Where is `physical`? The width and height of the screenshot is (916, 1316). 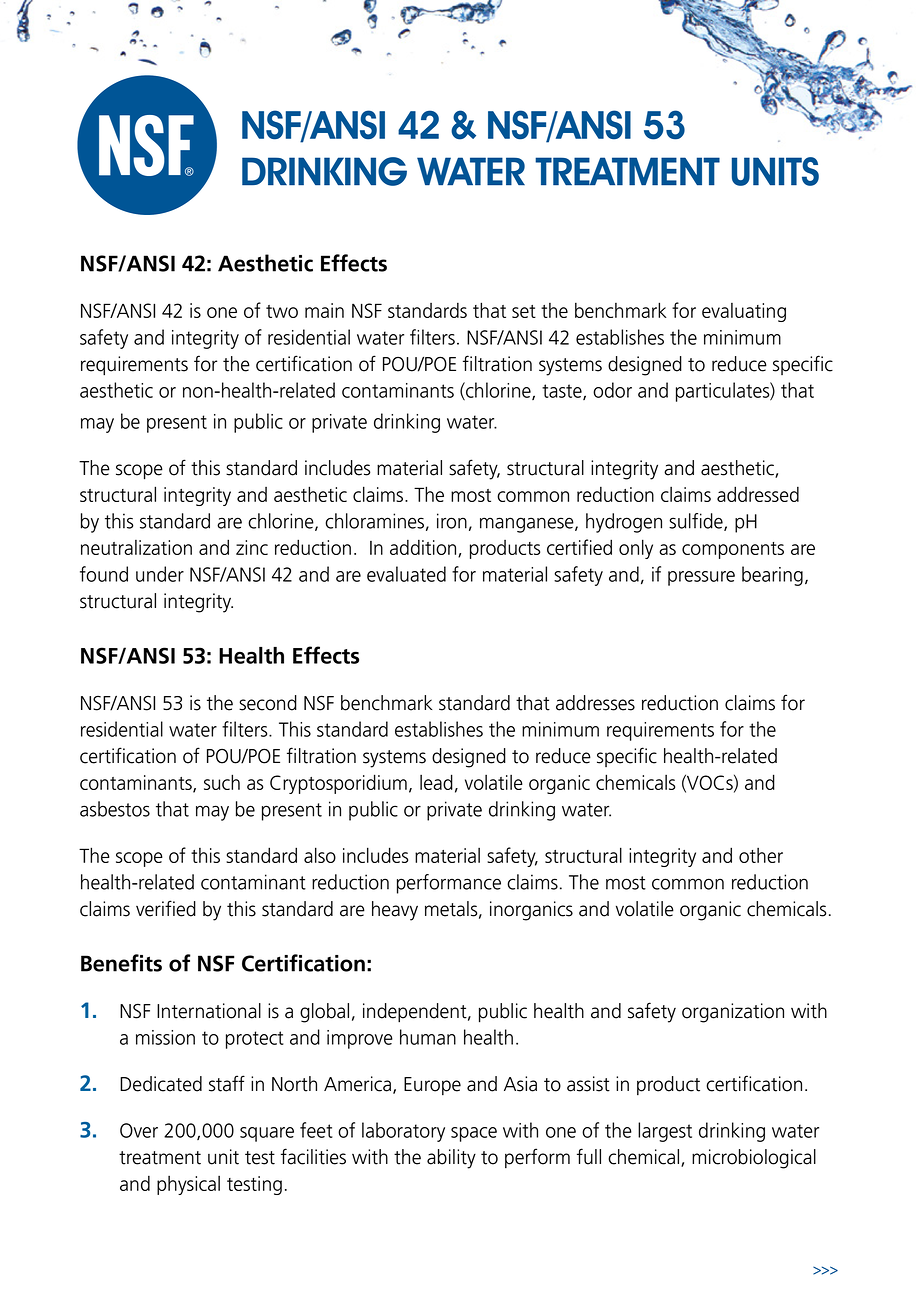 physical is located at coordinates (188, 1185).
